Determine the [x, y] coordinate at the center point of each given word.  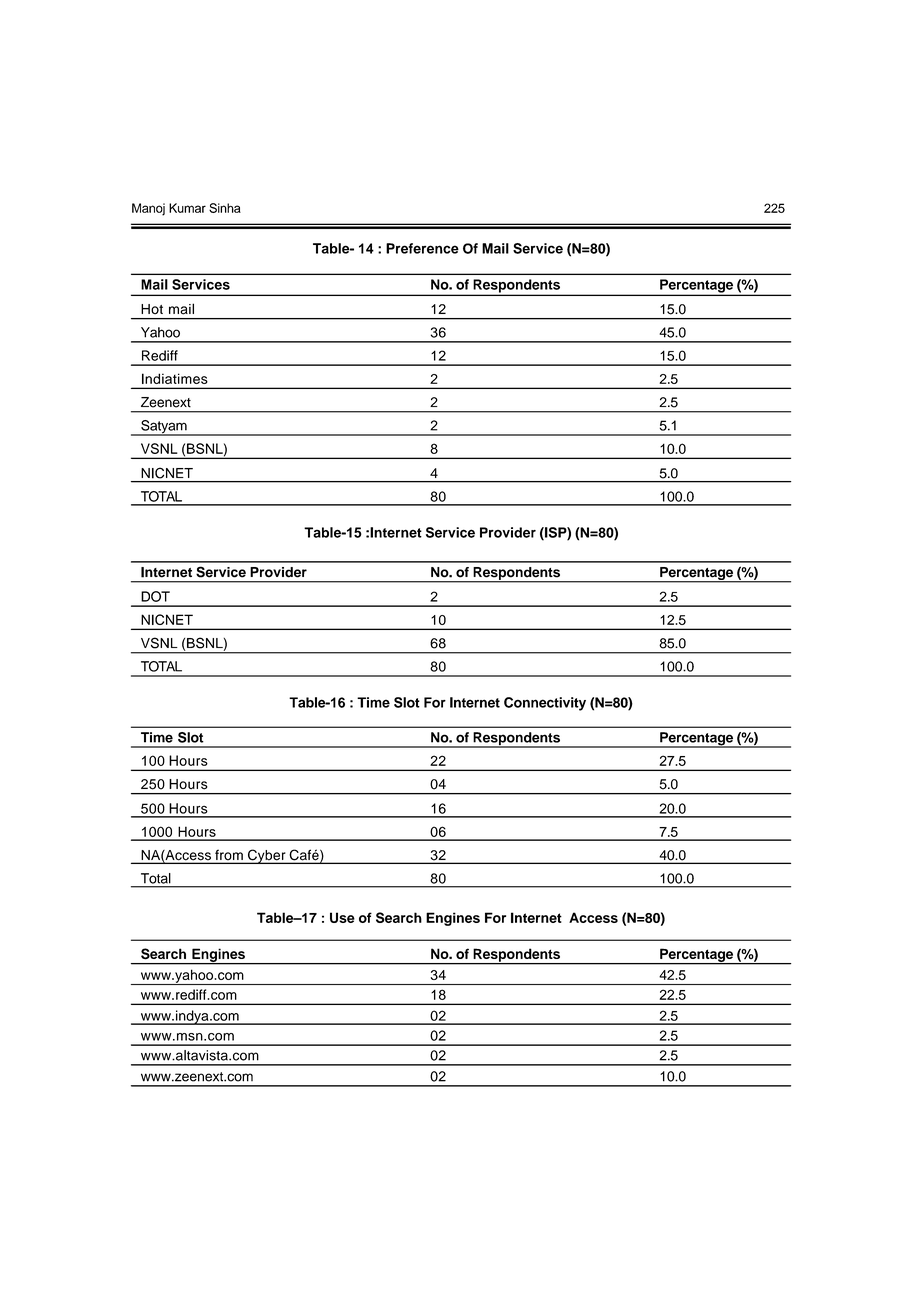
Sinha [225, 208]
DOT [155, 596]
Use [342, 917]
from [229, 856]
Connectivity [545, 704]
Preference [422, 248]
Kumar [187, 208]
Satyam [164, 428]
